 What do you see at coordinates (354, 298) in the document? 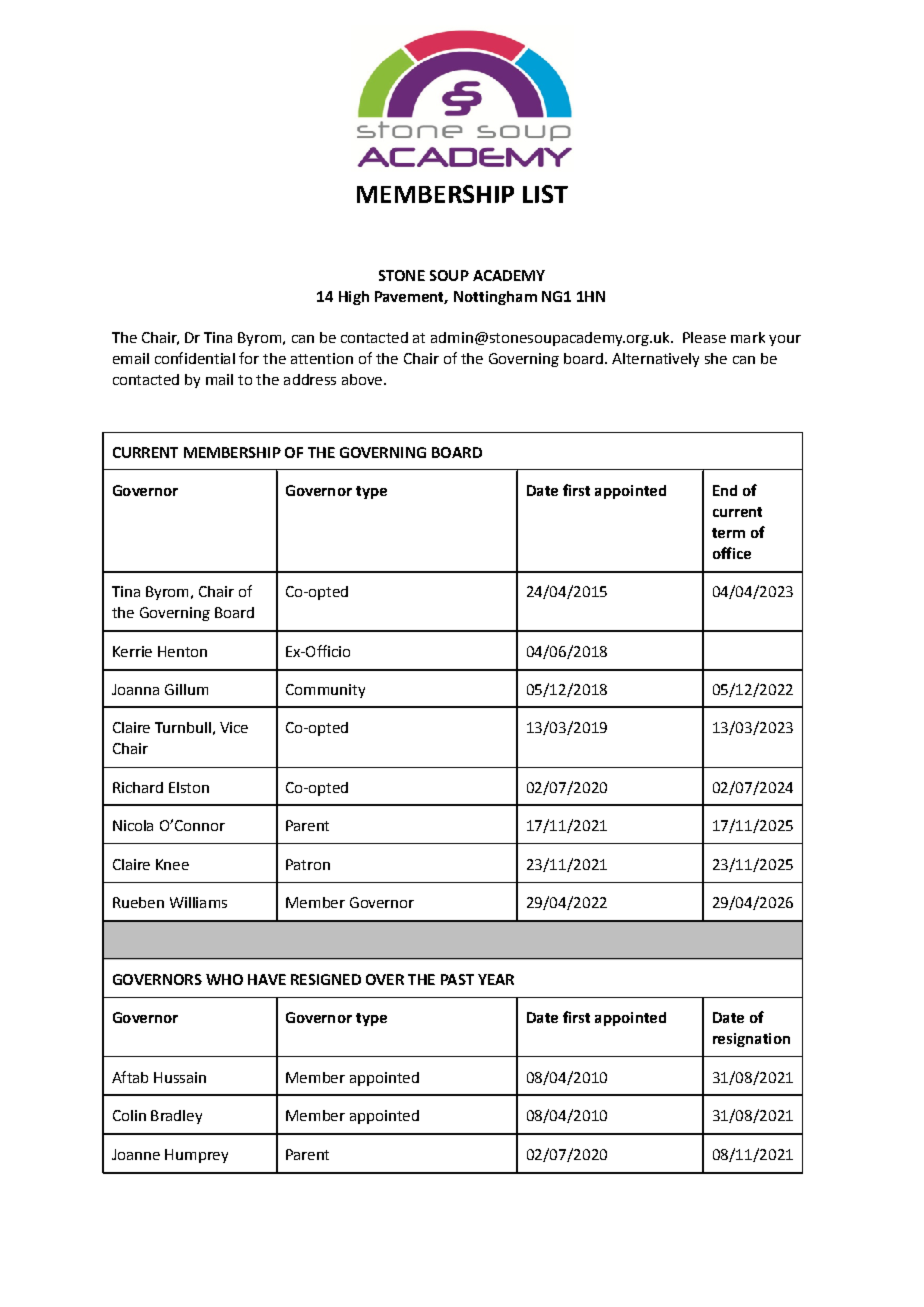
I see `High` at bounding box center [354, 298].
